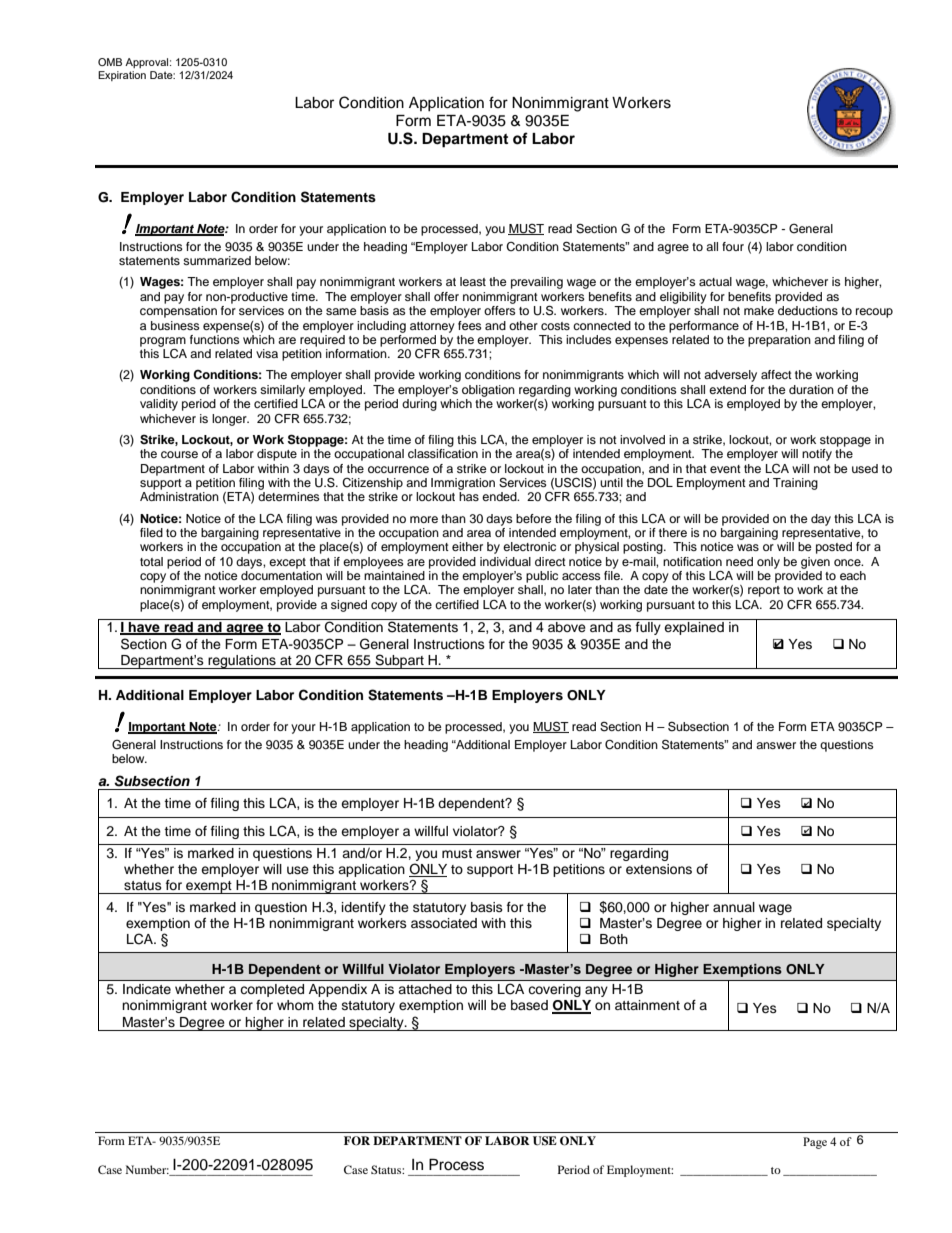 The width and height of the image is (952, 1233). I want to click on Indicate, so click(147, 989).
